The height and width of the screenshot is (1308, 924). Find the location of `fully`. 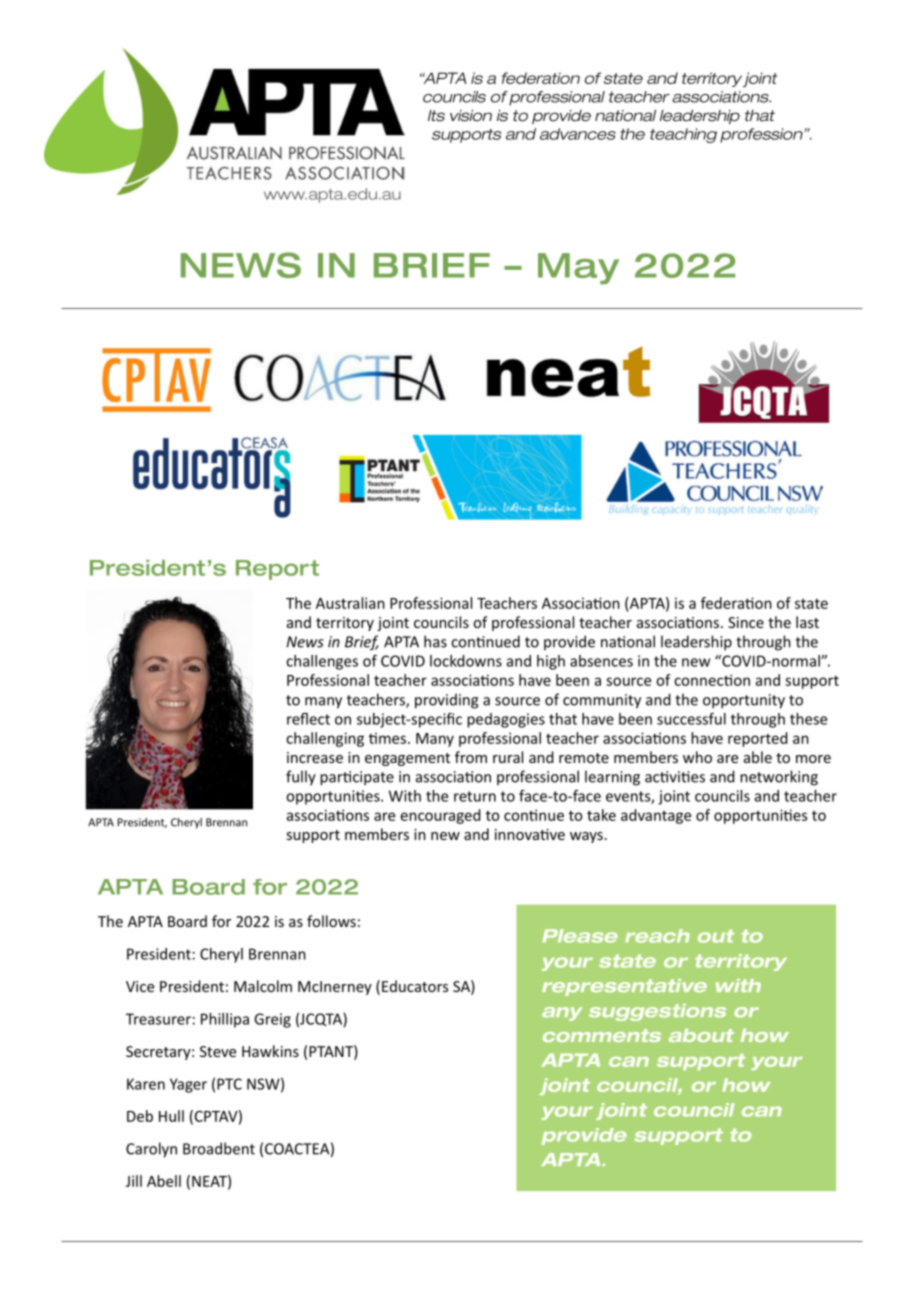

fully is located at coordinates (301, 778).
